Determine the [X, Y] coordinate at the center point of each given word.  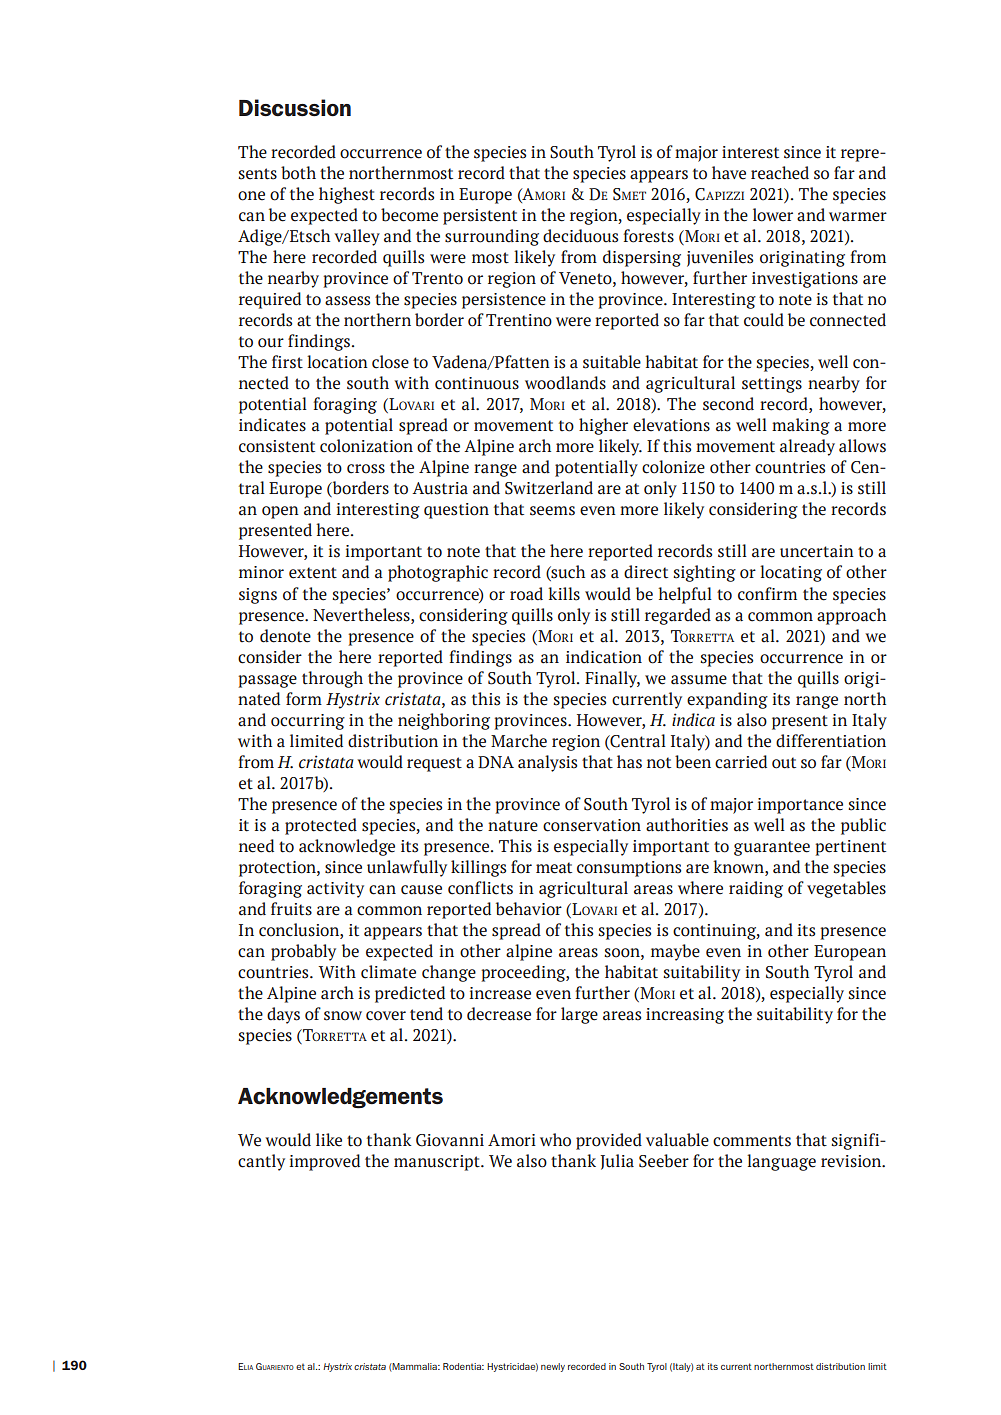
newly [553, 1367]
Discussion [295, 108]
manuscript [438, 1163]
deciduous [580, 236]
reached [780, 173]
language [781, 1162]
